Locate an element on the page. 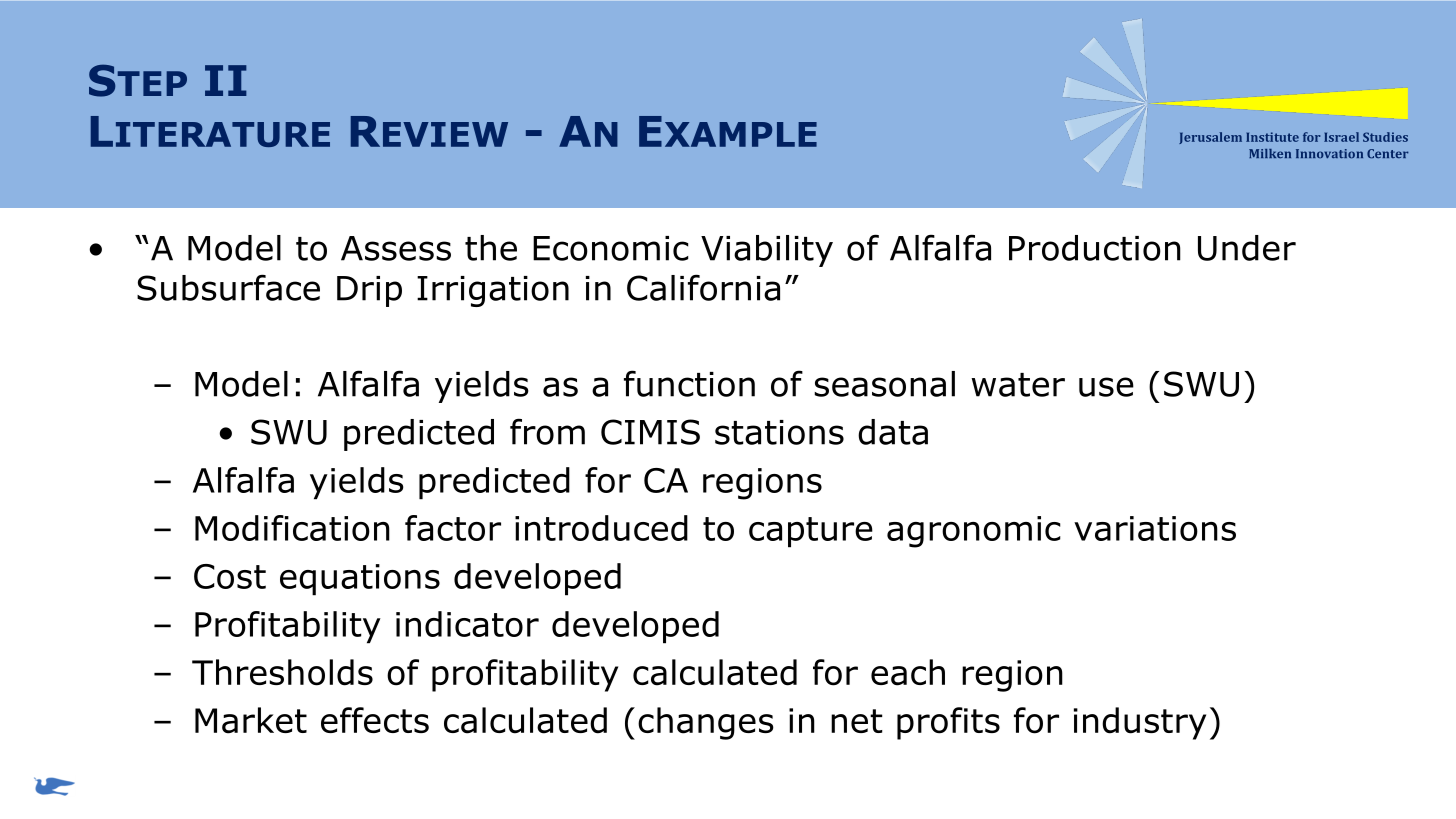 The image size is (1456, 819). seasonal is located at coordinates (884, 384).
